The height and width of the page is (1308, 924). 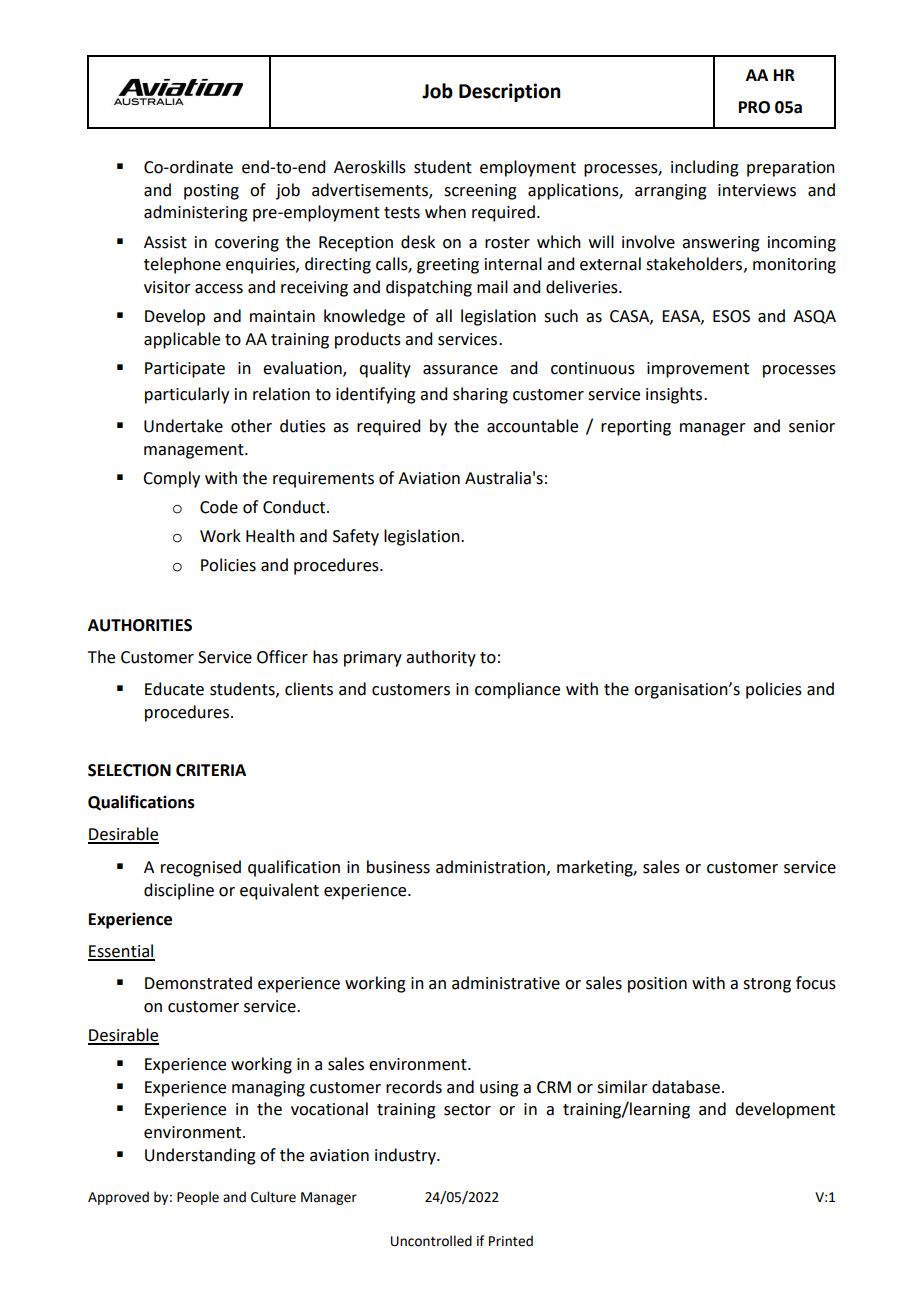 I want to click on including, so click(x=705, y=168).
